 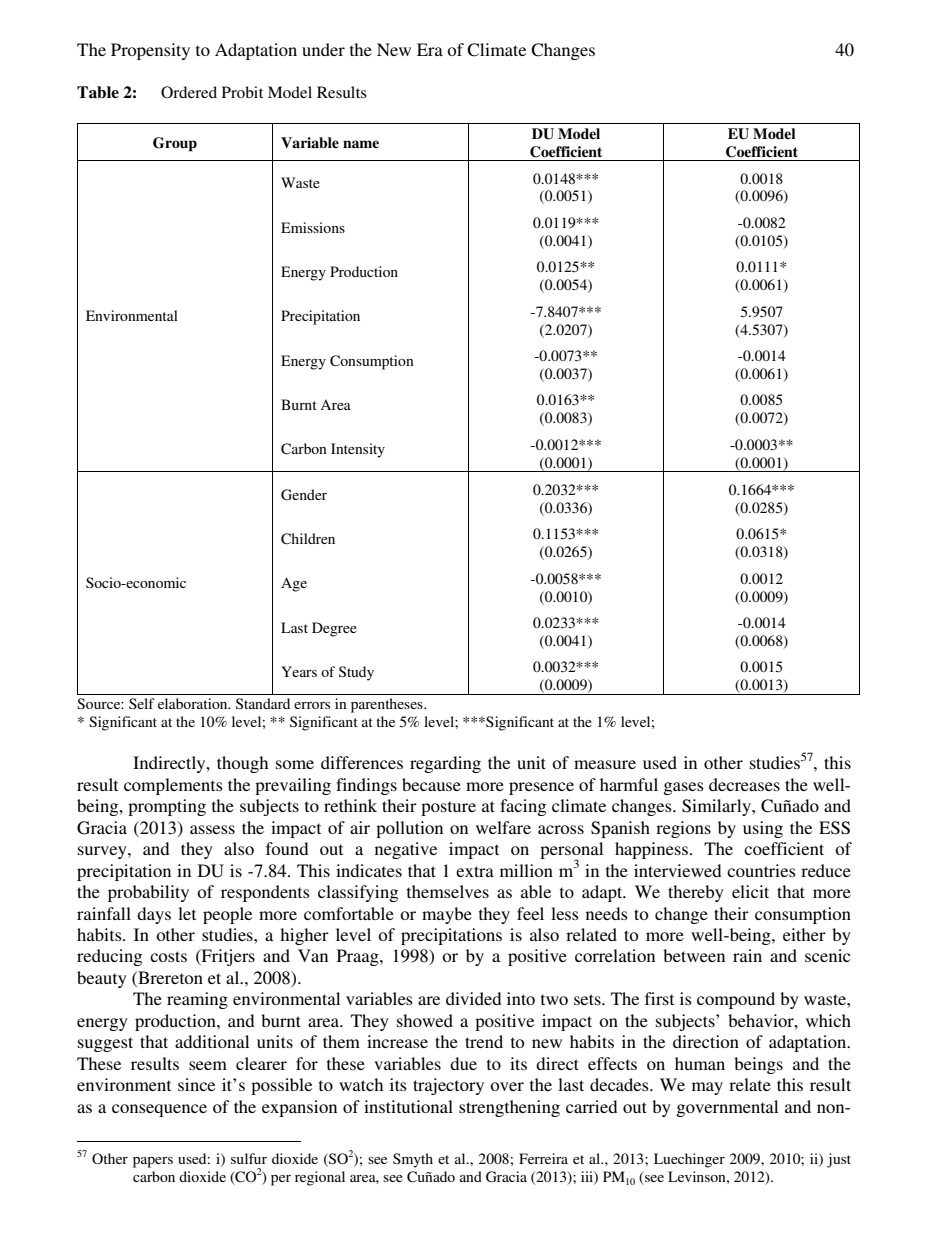 I want to click on papers, so click(x=153, y=1162).
